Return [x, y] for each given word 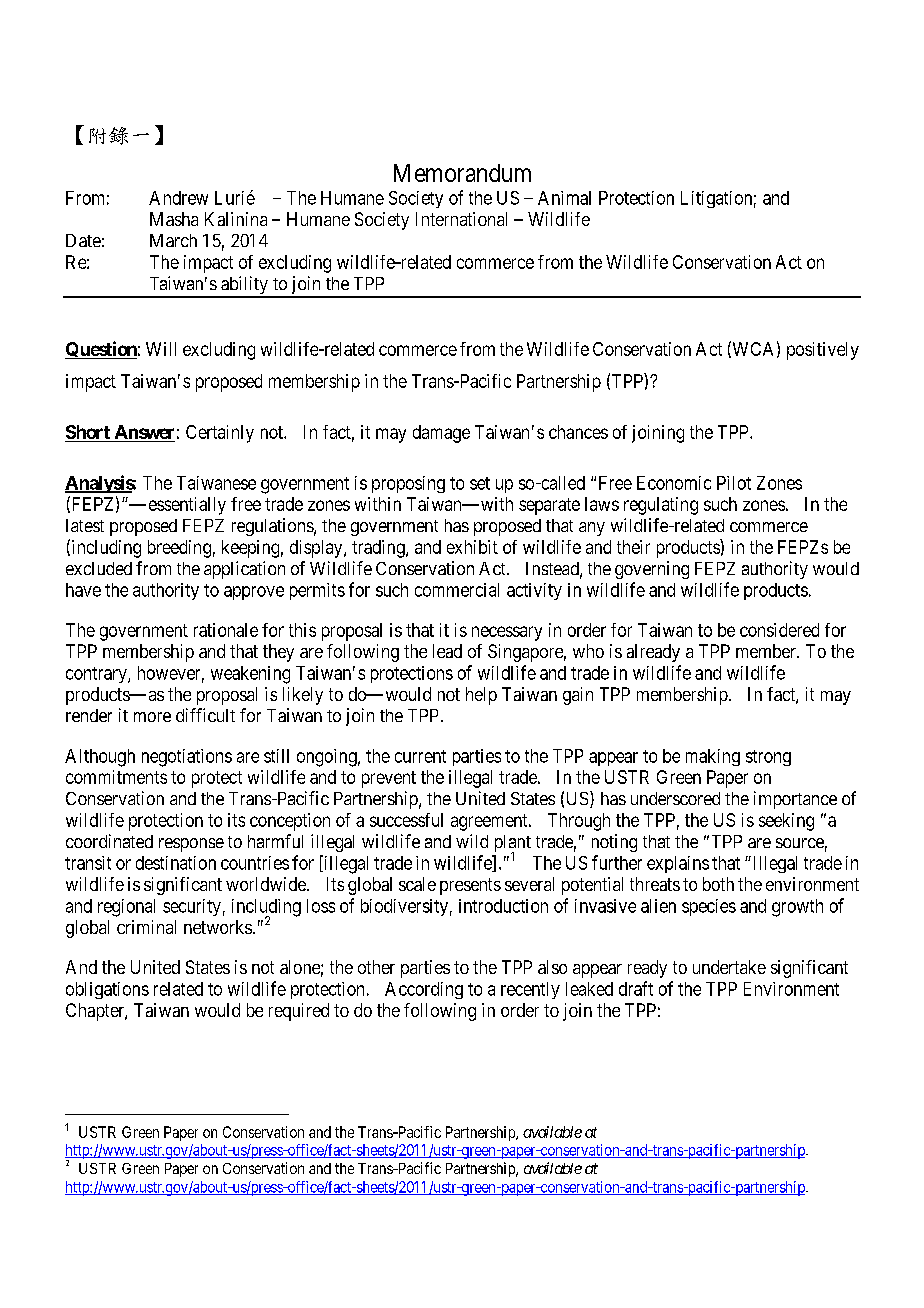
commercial [457, 590]
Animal [564, 198]
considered [779, 630]
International [461, 219]
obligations [107, 990]
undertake [729, 967]
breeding [179, 549]
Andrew [178, 198]
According [424, 990]
